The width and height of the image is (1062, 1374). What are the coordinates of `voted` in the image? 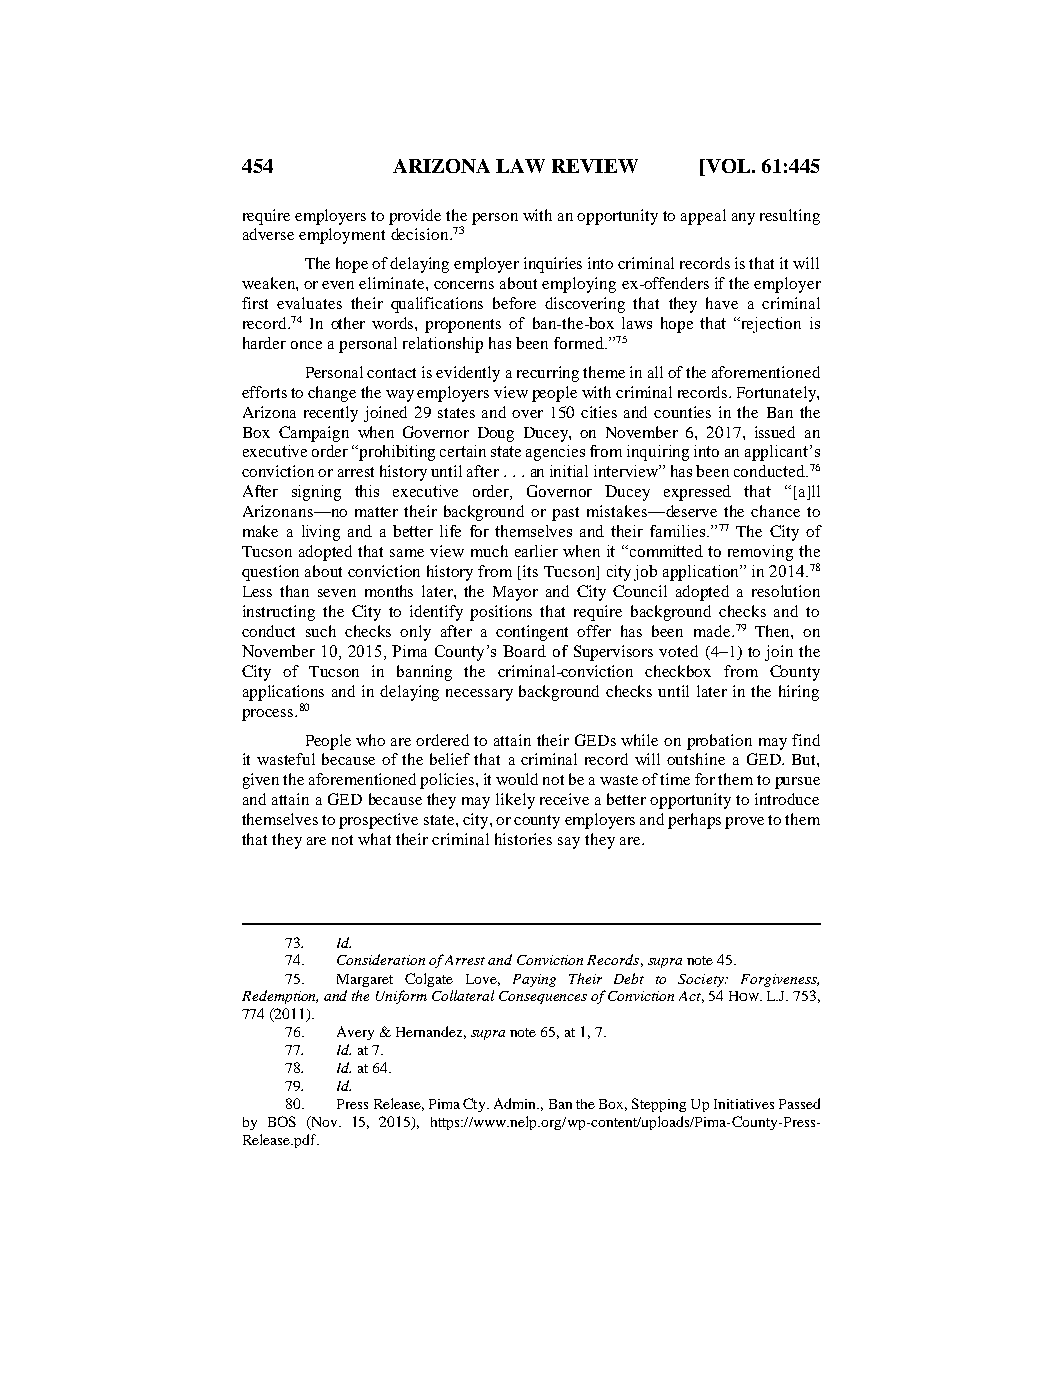 It's located at (678, 651).
